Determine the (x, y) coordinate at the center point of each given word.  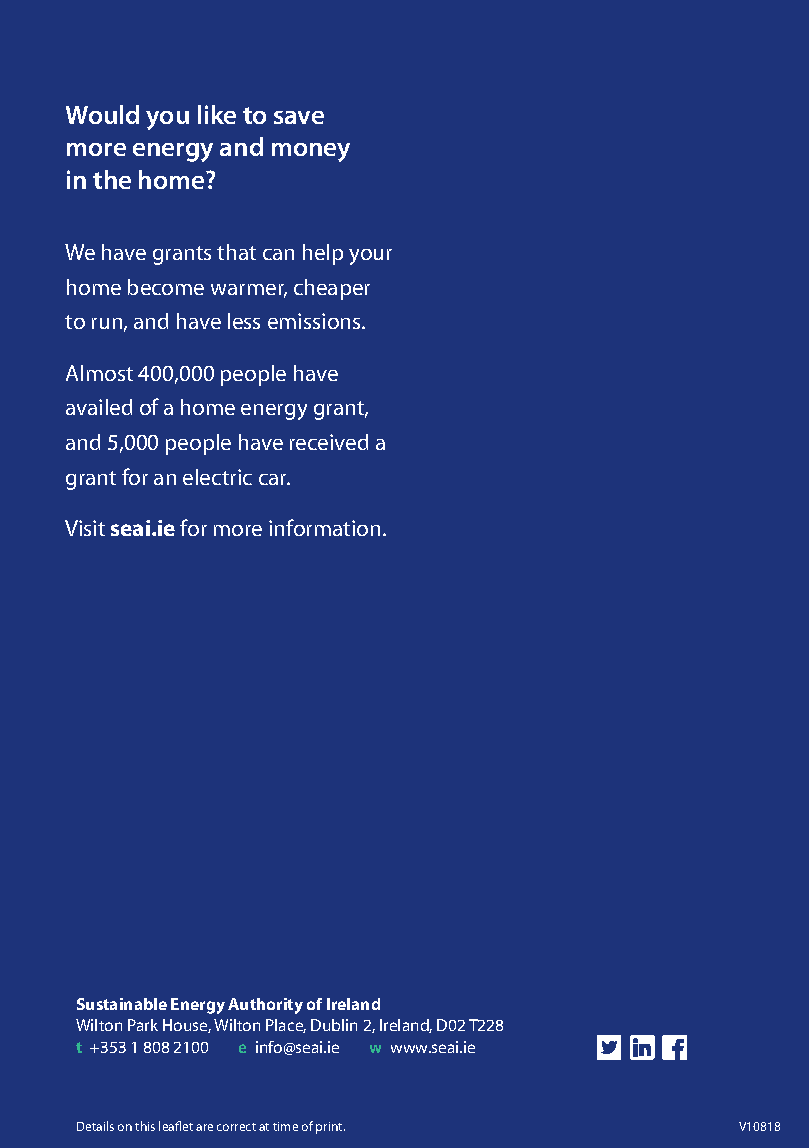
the (112, 179)
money (311, 152)
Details (95, 1126)
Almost (99, 373)
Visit (85, 528)
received (329, 442)
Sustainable (122, 1004)
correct (236, 1127)
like (217, 114)
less (244, 321)
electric (217, 477)
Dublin (334, 1025)
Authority (265, 1006)
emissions (315, 321)
